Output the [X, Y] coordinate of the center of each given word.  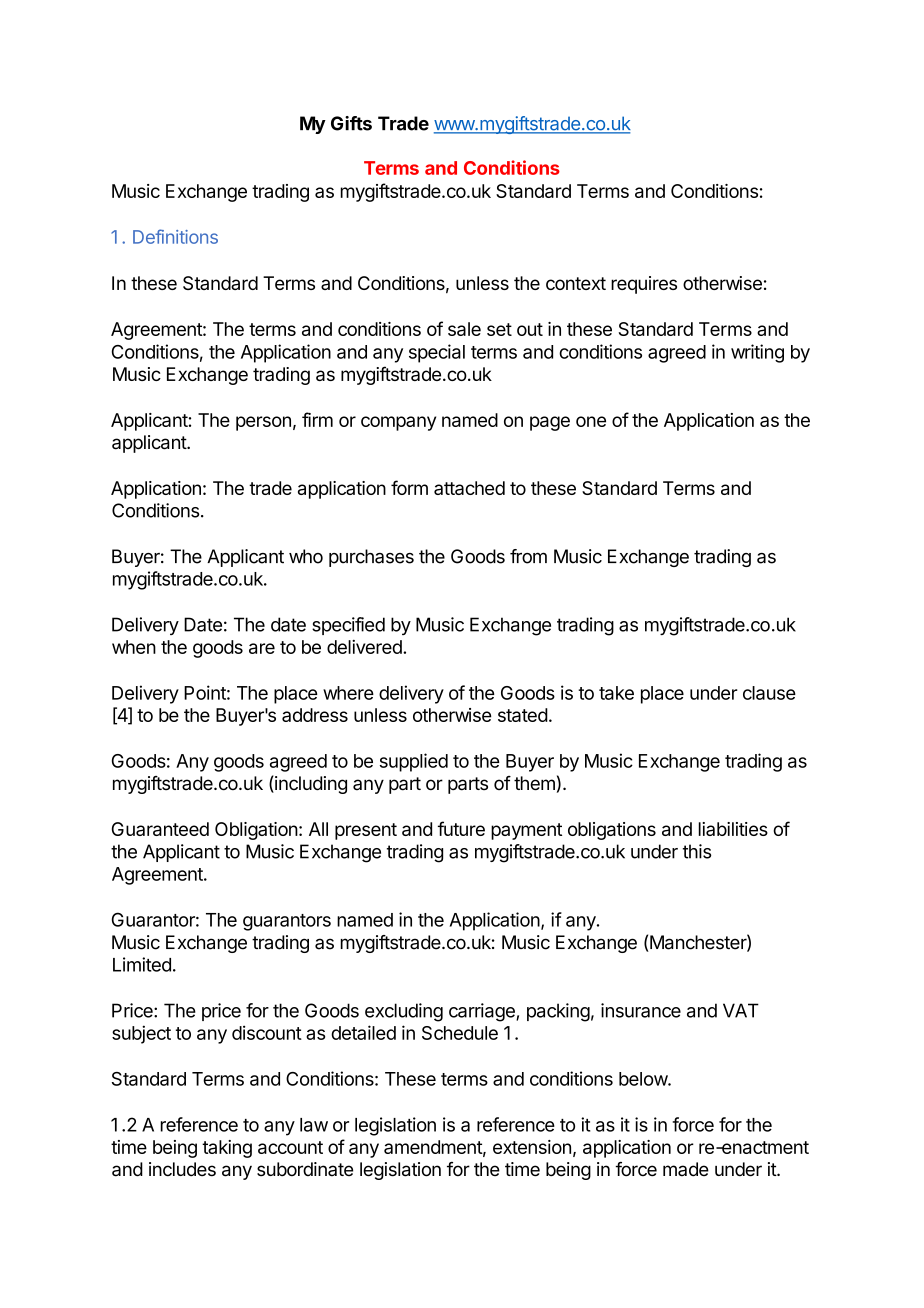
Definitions [175, 236]
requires [644, 285]
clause [769, 693]
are [262, 648]
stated [523, 715]
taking [227, 1149]
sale [464, 329]
